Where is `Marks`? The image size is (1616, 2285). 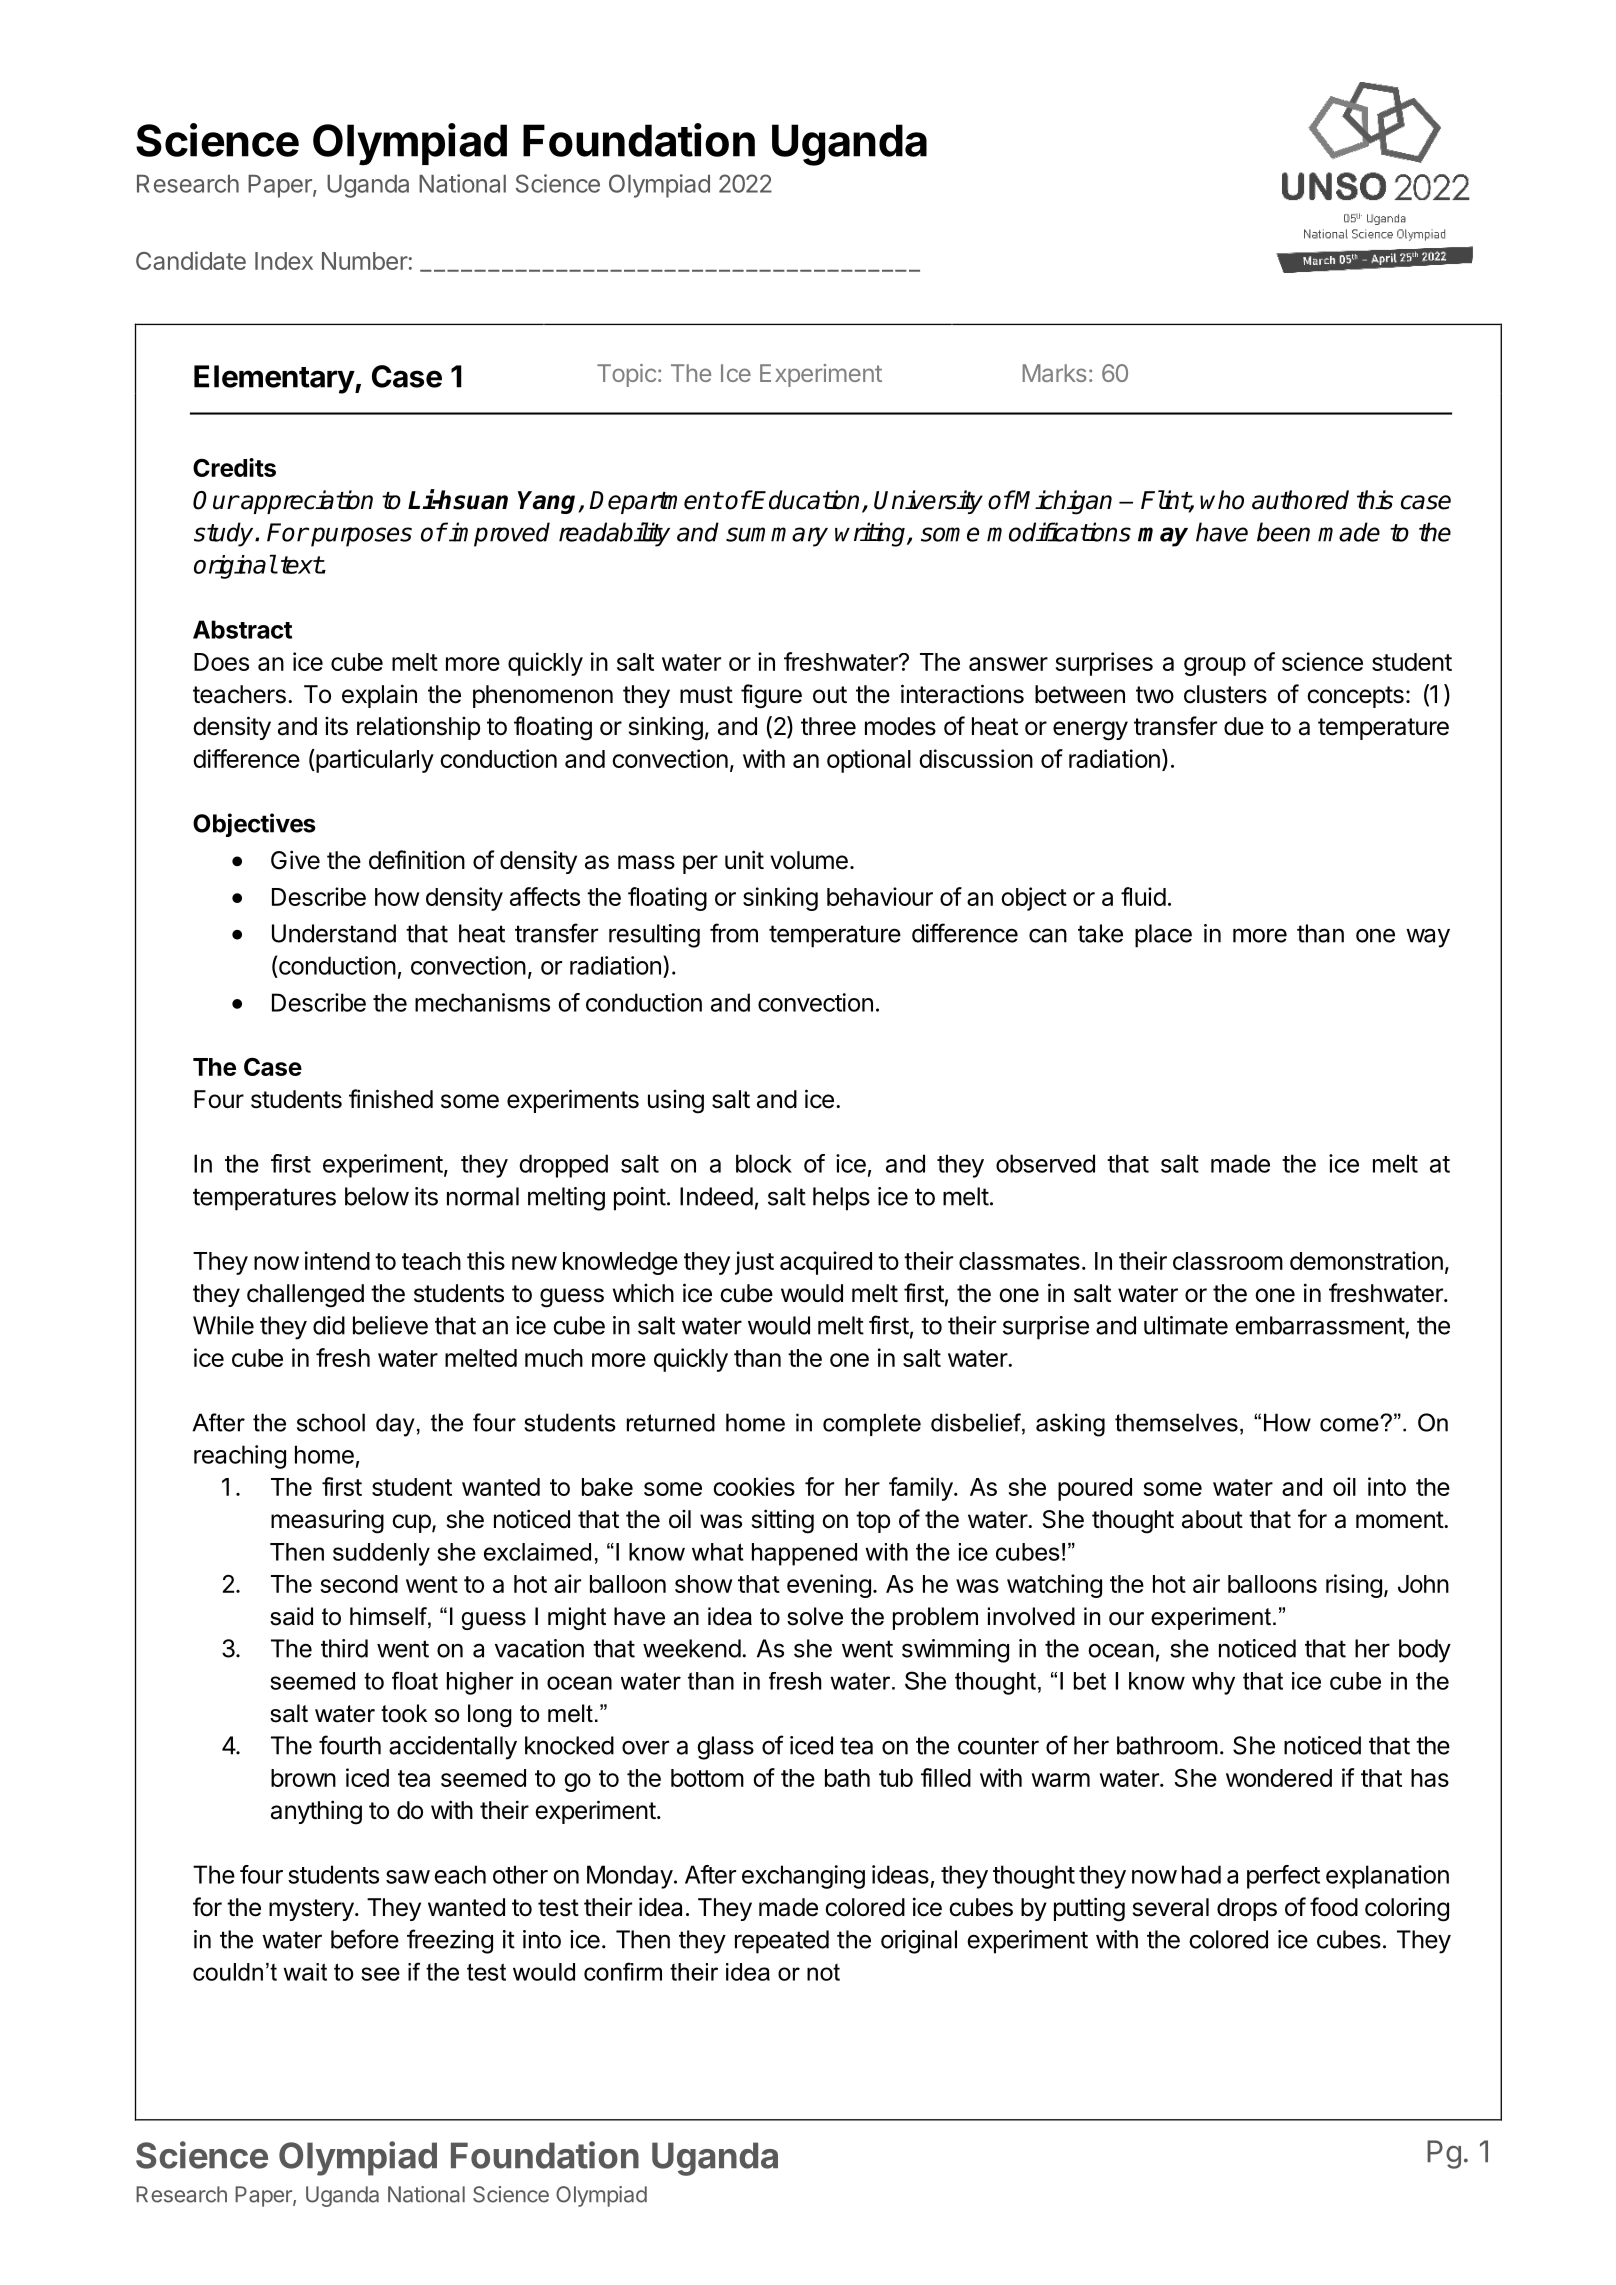
Marks is located at coordinates (1054, 373).
